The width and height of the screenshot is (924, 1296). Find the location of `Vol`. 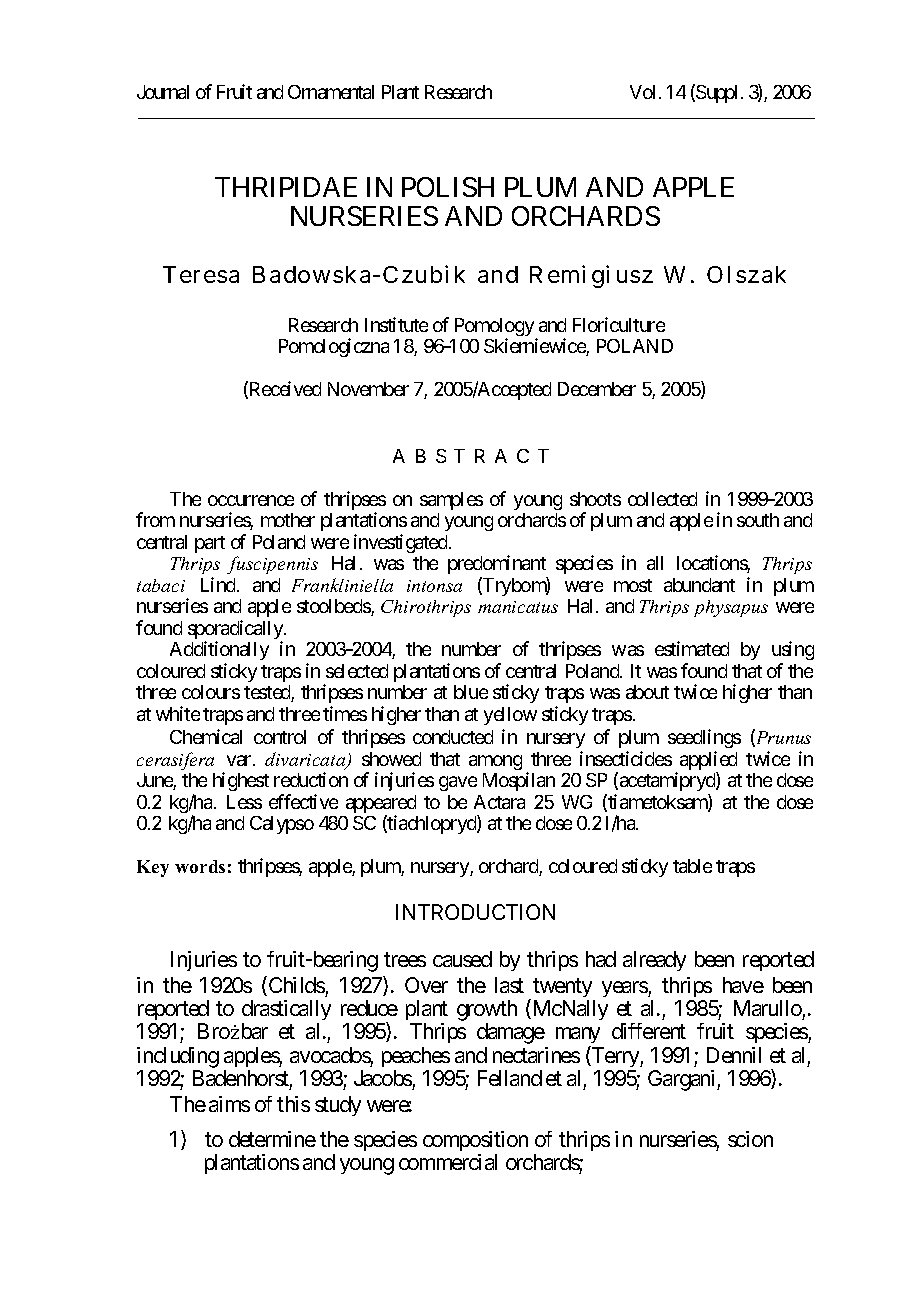

Vol is located at coordinates (645, 92).
